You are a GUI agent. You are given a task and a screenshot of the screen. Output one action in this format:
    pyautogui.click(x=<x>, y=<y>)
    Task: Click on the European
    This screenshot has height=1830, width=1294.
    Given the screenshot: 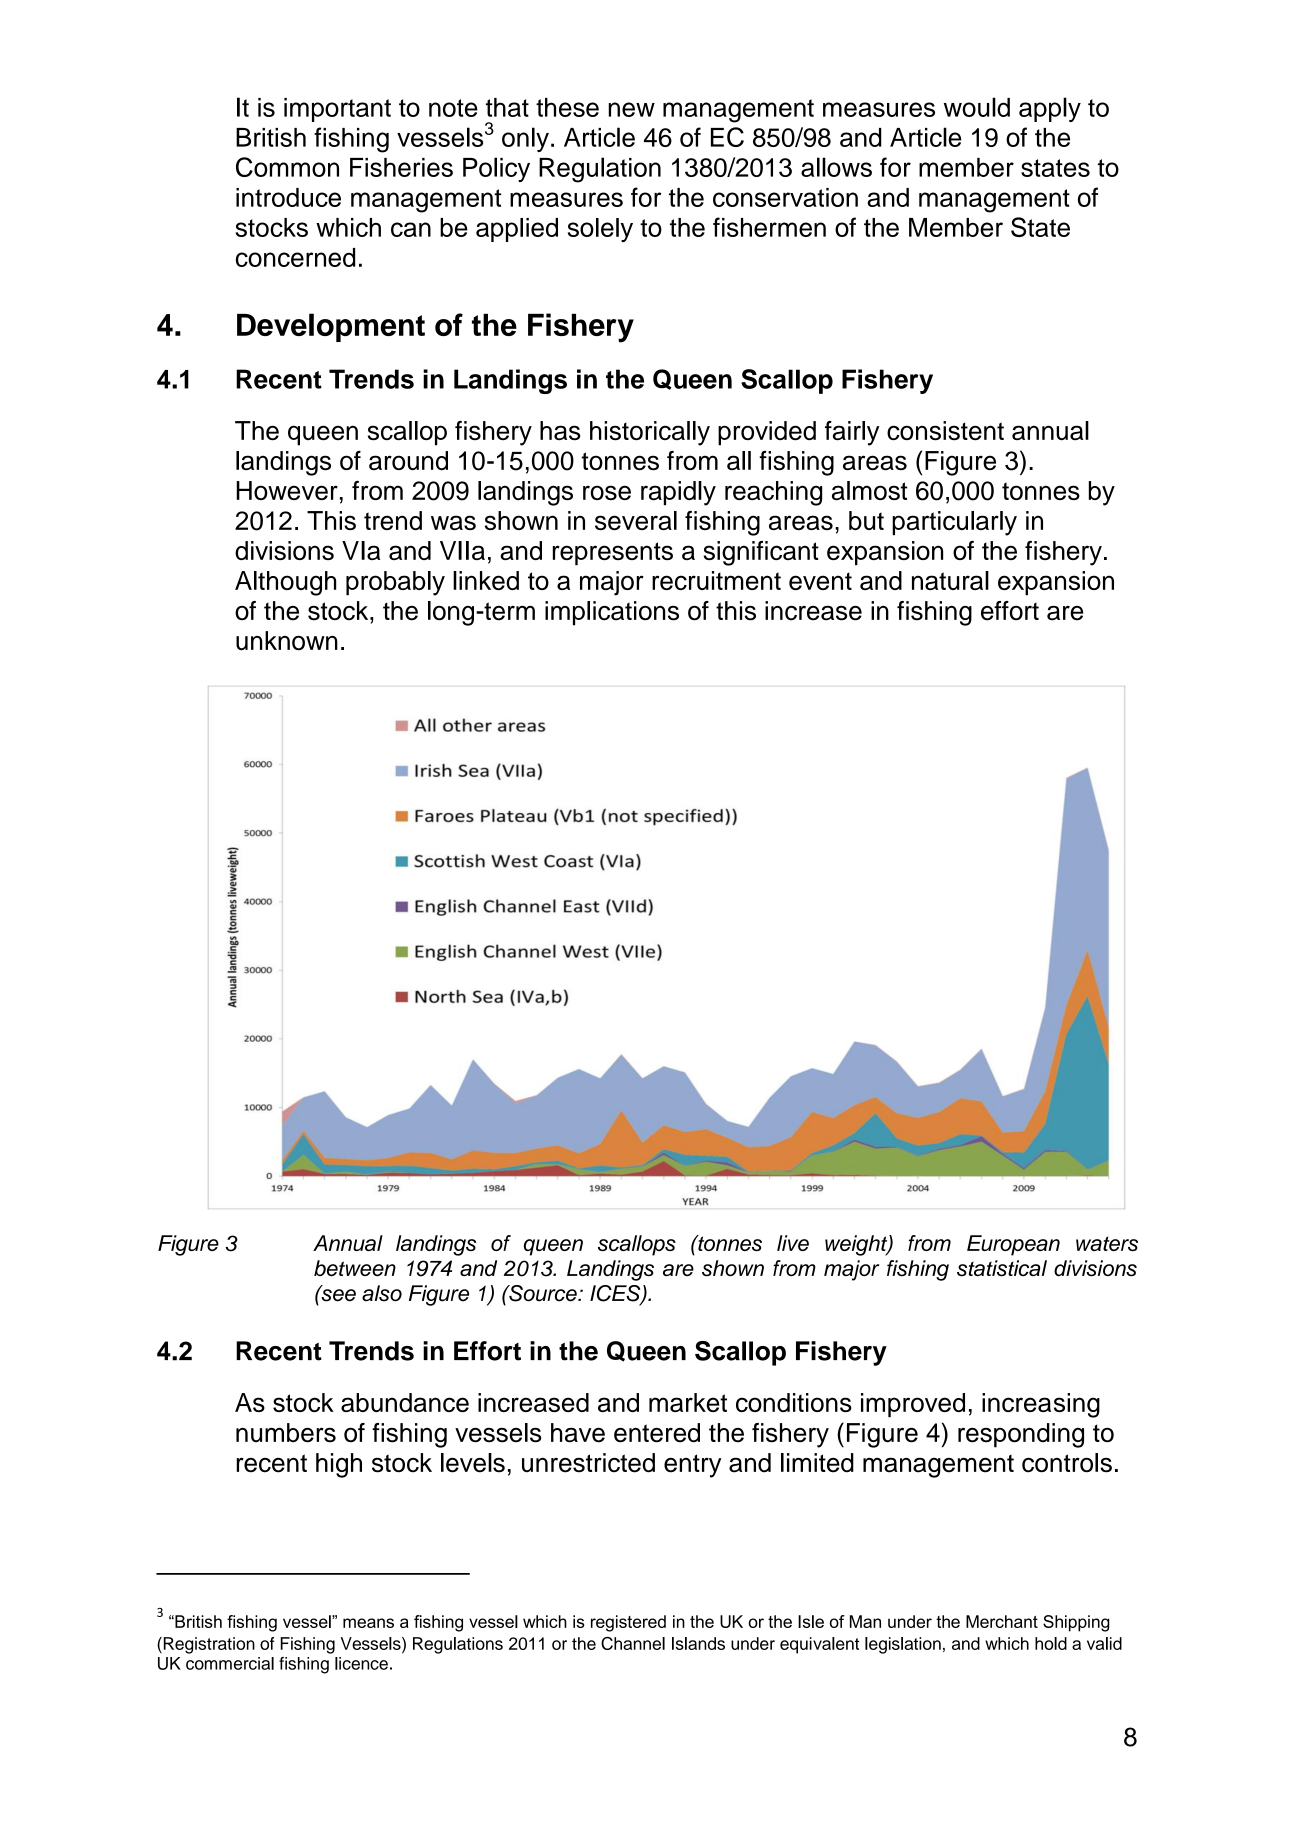 What is the action you would take?
    pyautogui.click(x=1013, y=1245)
